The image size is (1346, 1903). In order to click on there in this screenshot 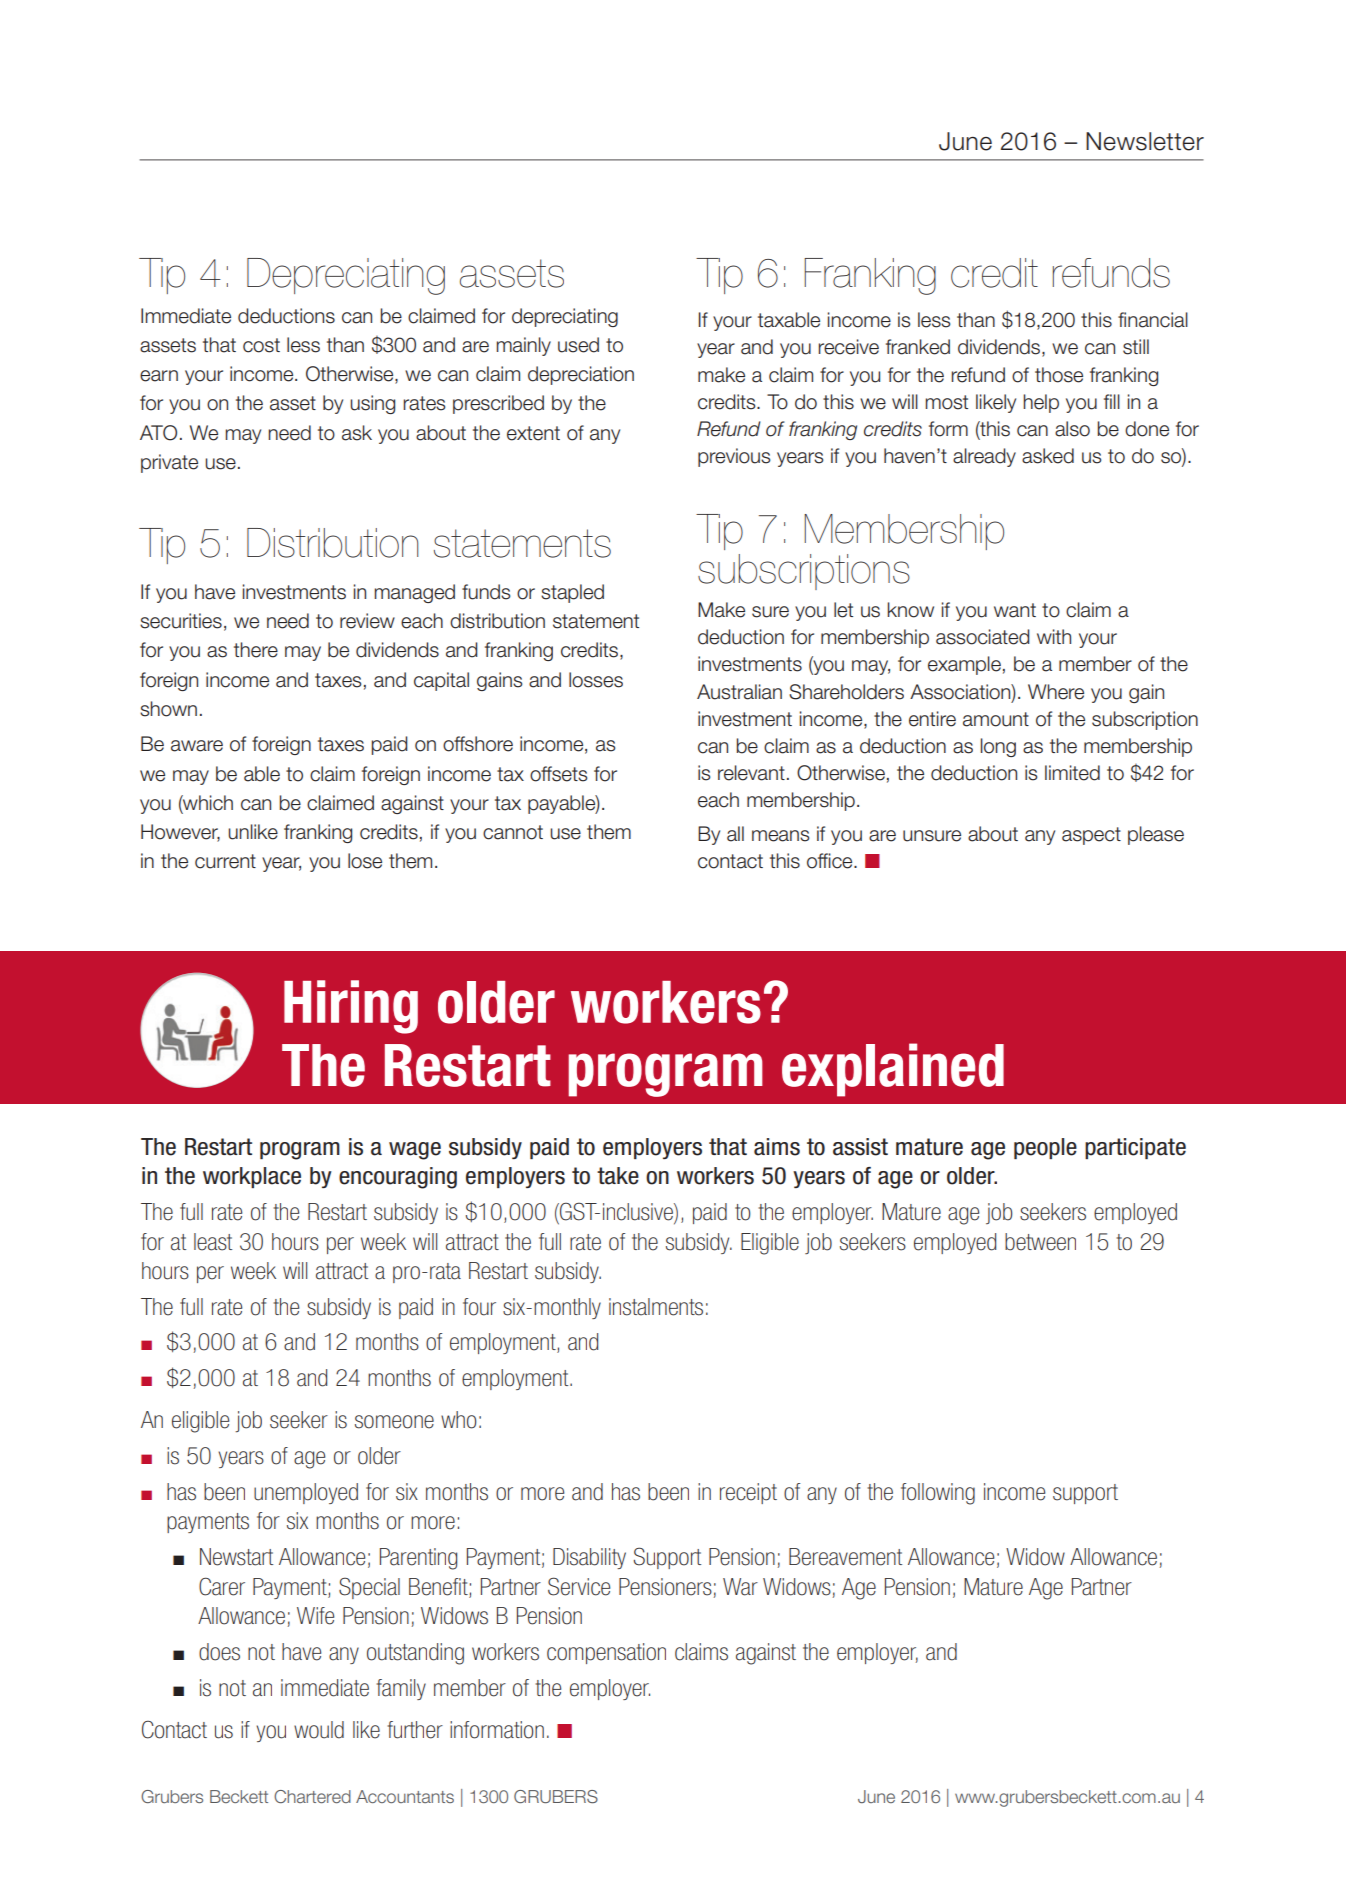, I will do `click(256, 650)`.
